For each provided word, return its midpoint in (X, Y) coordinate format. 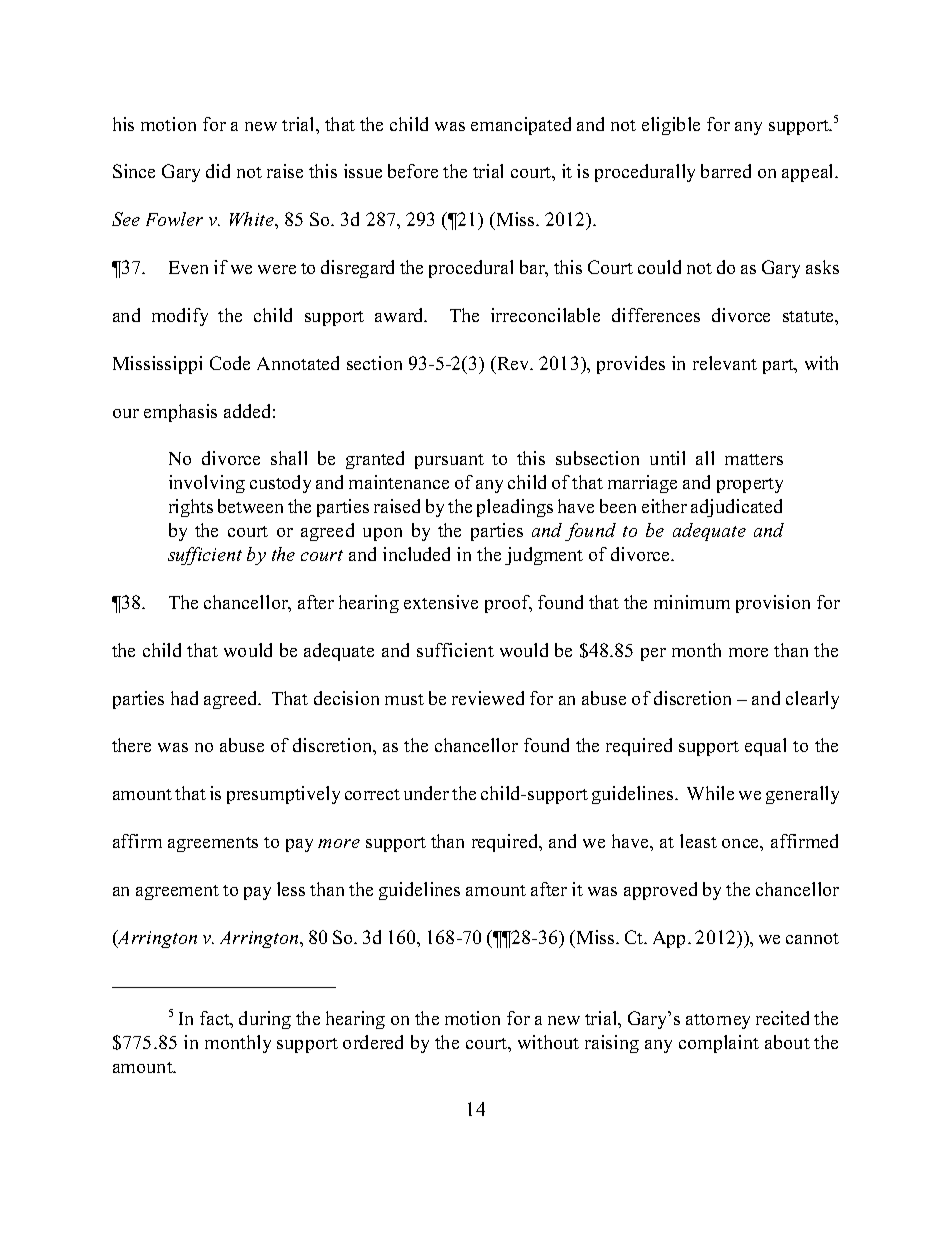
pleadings (515, 508)
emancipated (521, 126)
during (265, 1020)
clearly (812, 700)
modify (180, 317)
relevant (725, 363)
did (218, 171)
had (184, 698)
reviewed (488, 698)
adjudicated (736, 508)
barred (726, 171)
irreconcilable (545, 315)
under (426, 793)
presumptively (283, 795)
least (698, 841)
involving (207, 484)
